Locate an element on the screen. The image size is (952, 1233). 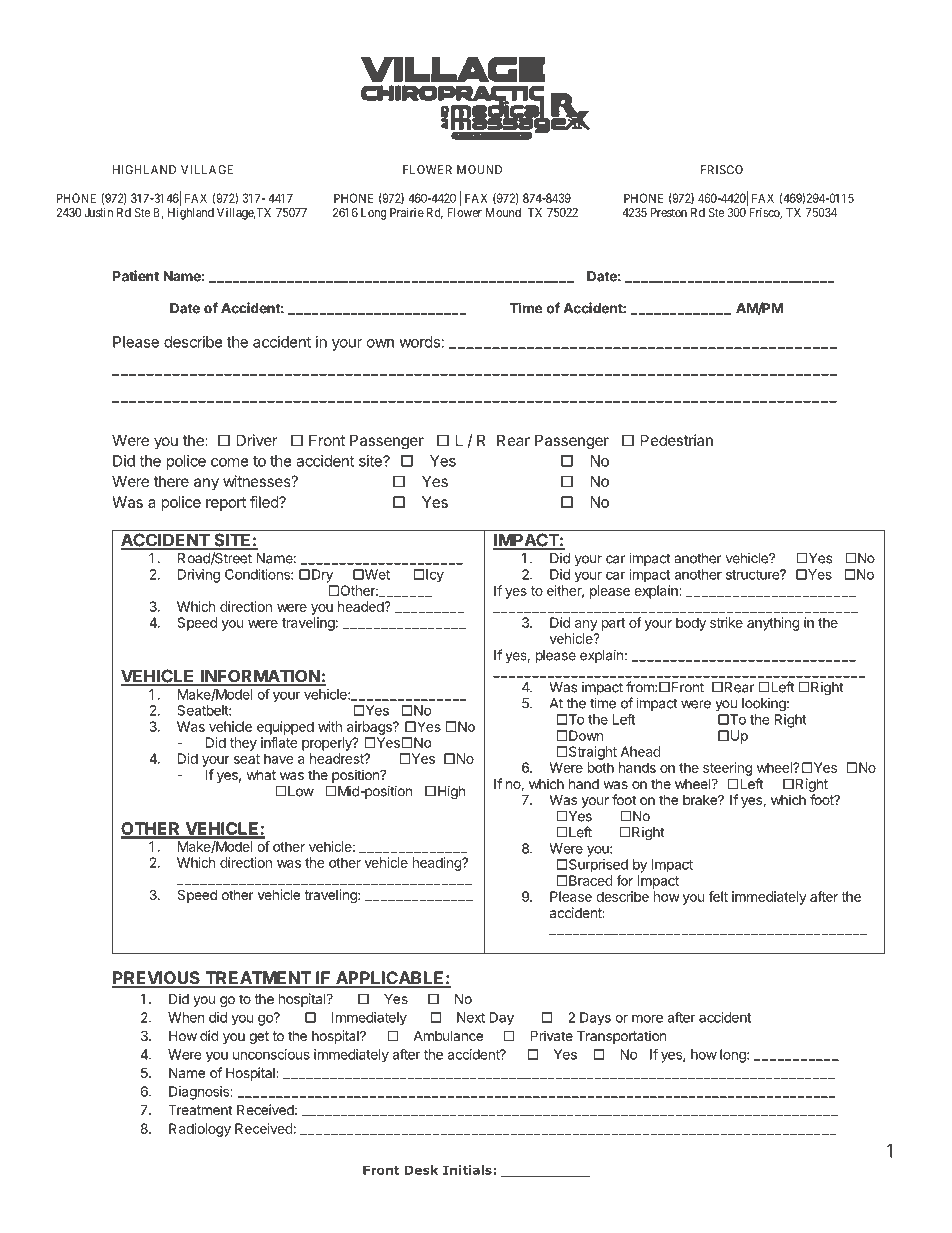
there is located at coordinates (171, 481).
